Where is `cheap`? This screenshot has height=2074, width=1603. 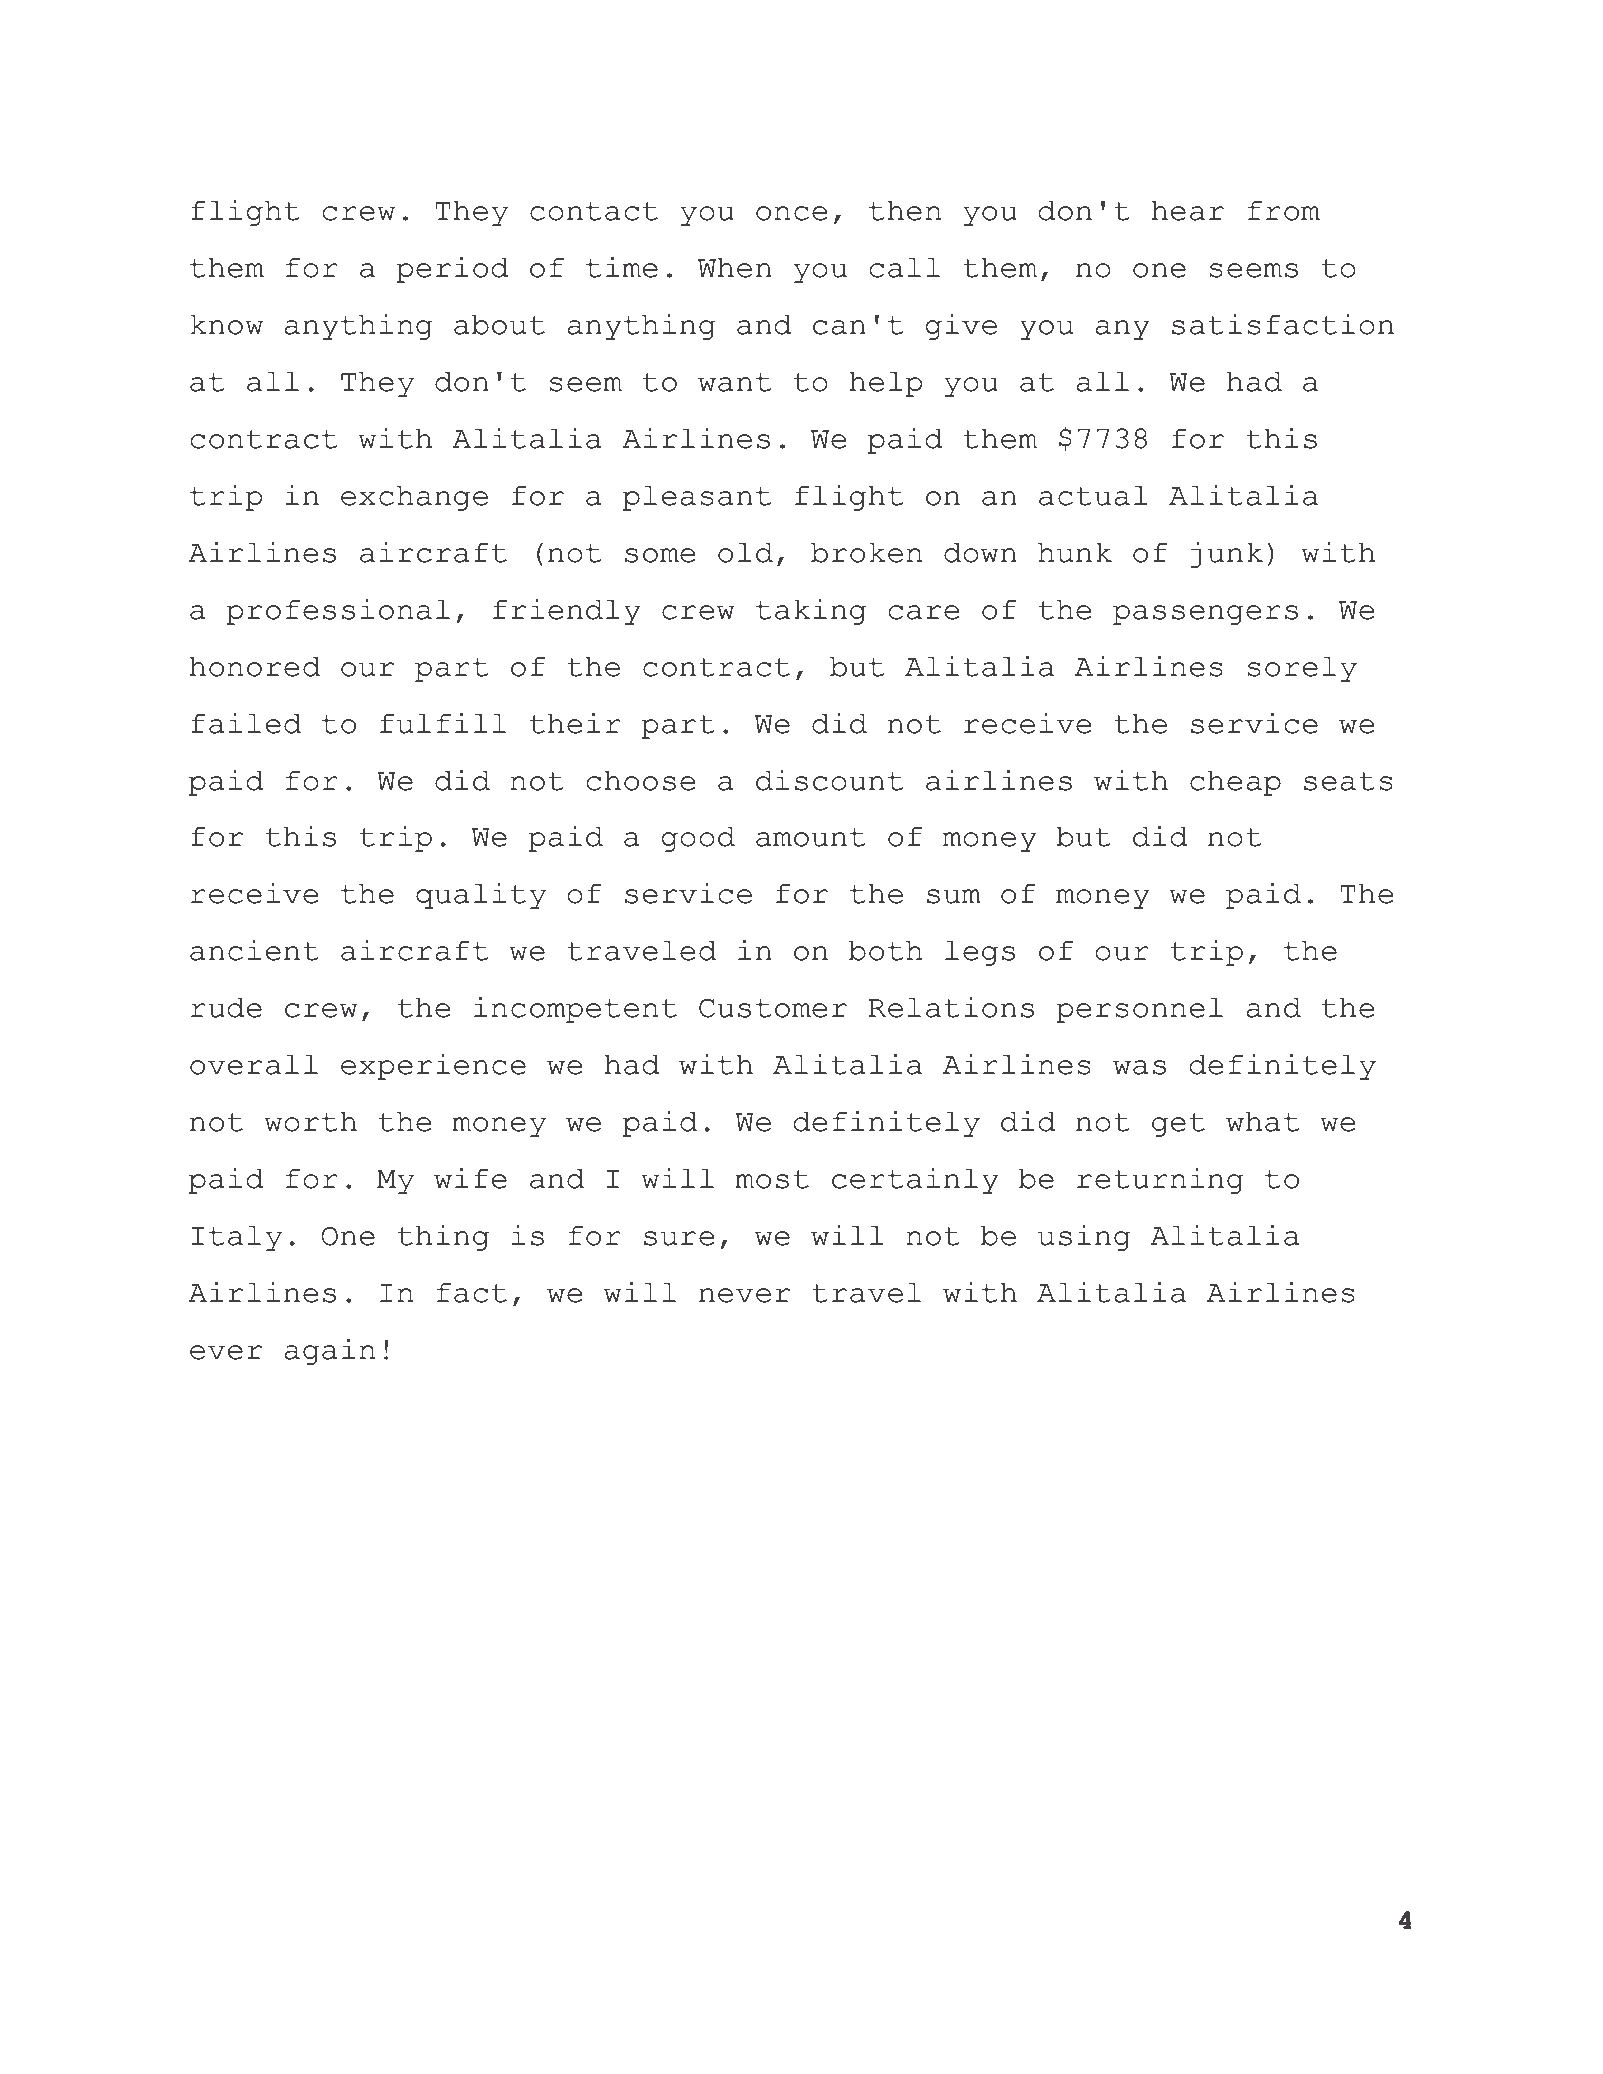 cheap is located at coordinates (1235, 783).
